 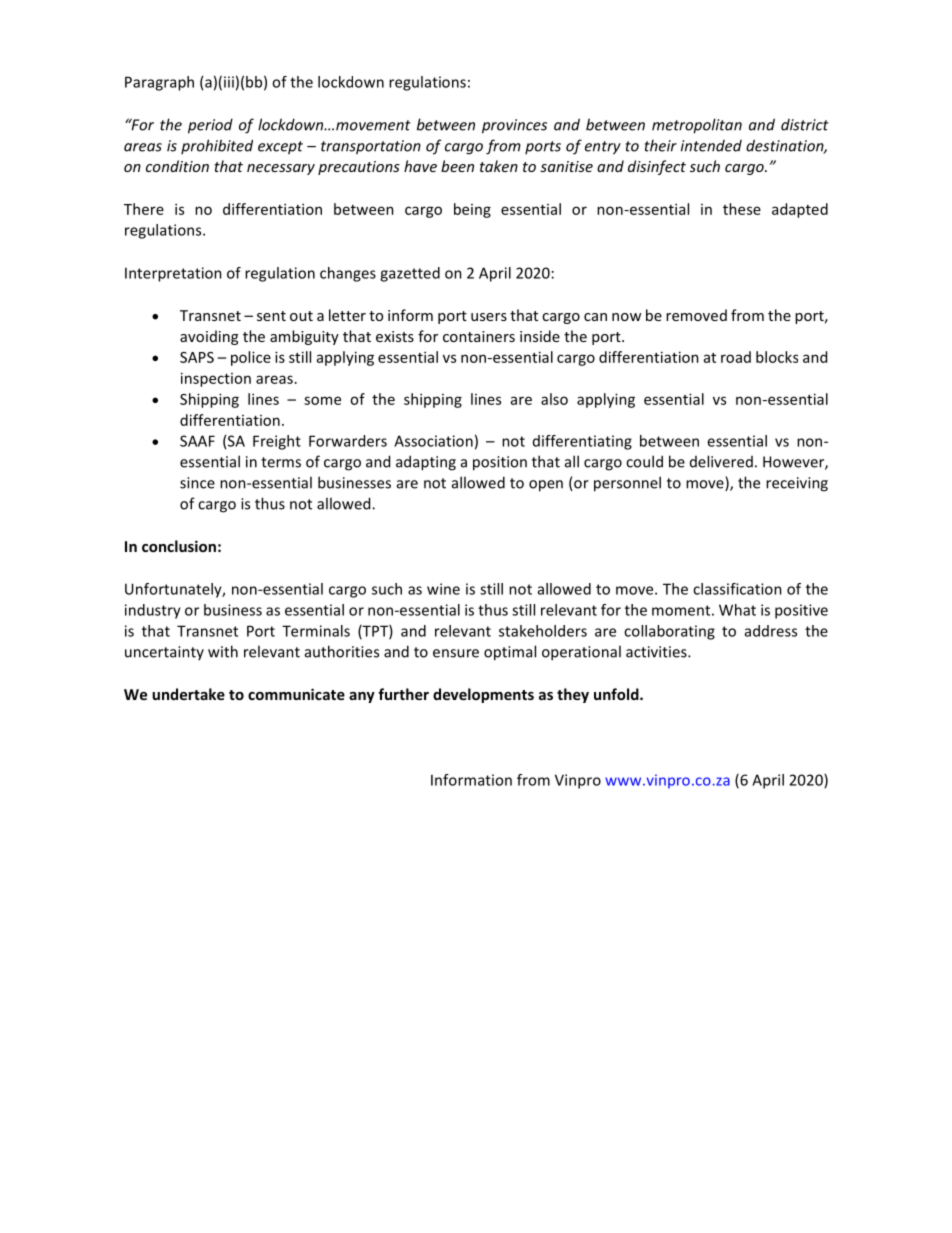 What do you see at coordinates (736, 357) in the image?
I see `road` at bounding box center [736, 357].
